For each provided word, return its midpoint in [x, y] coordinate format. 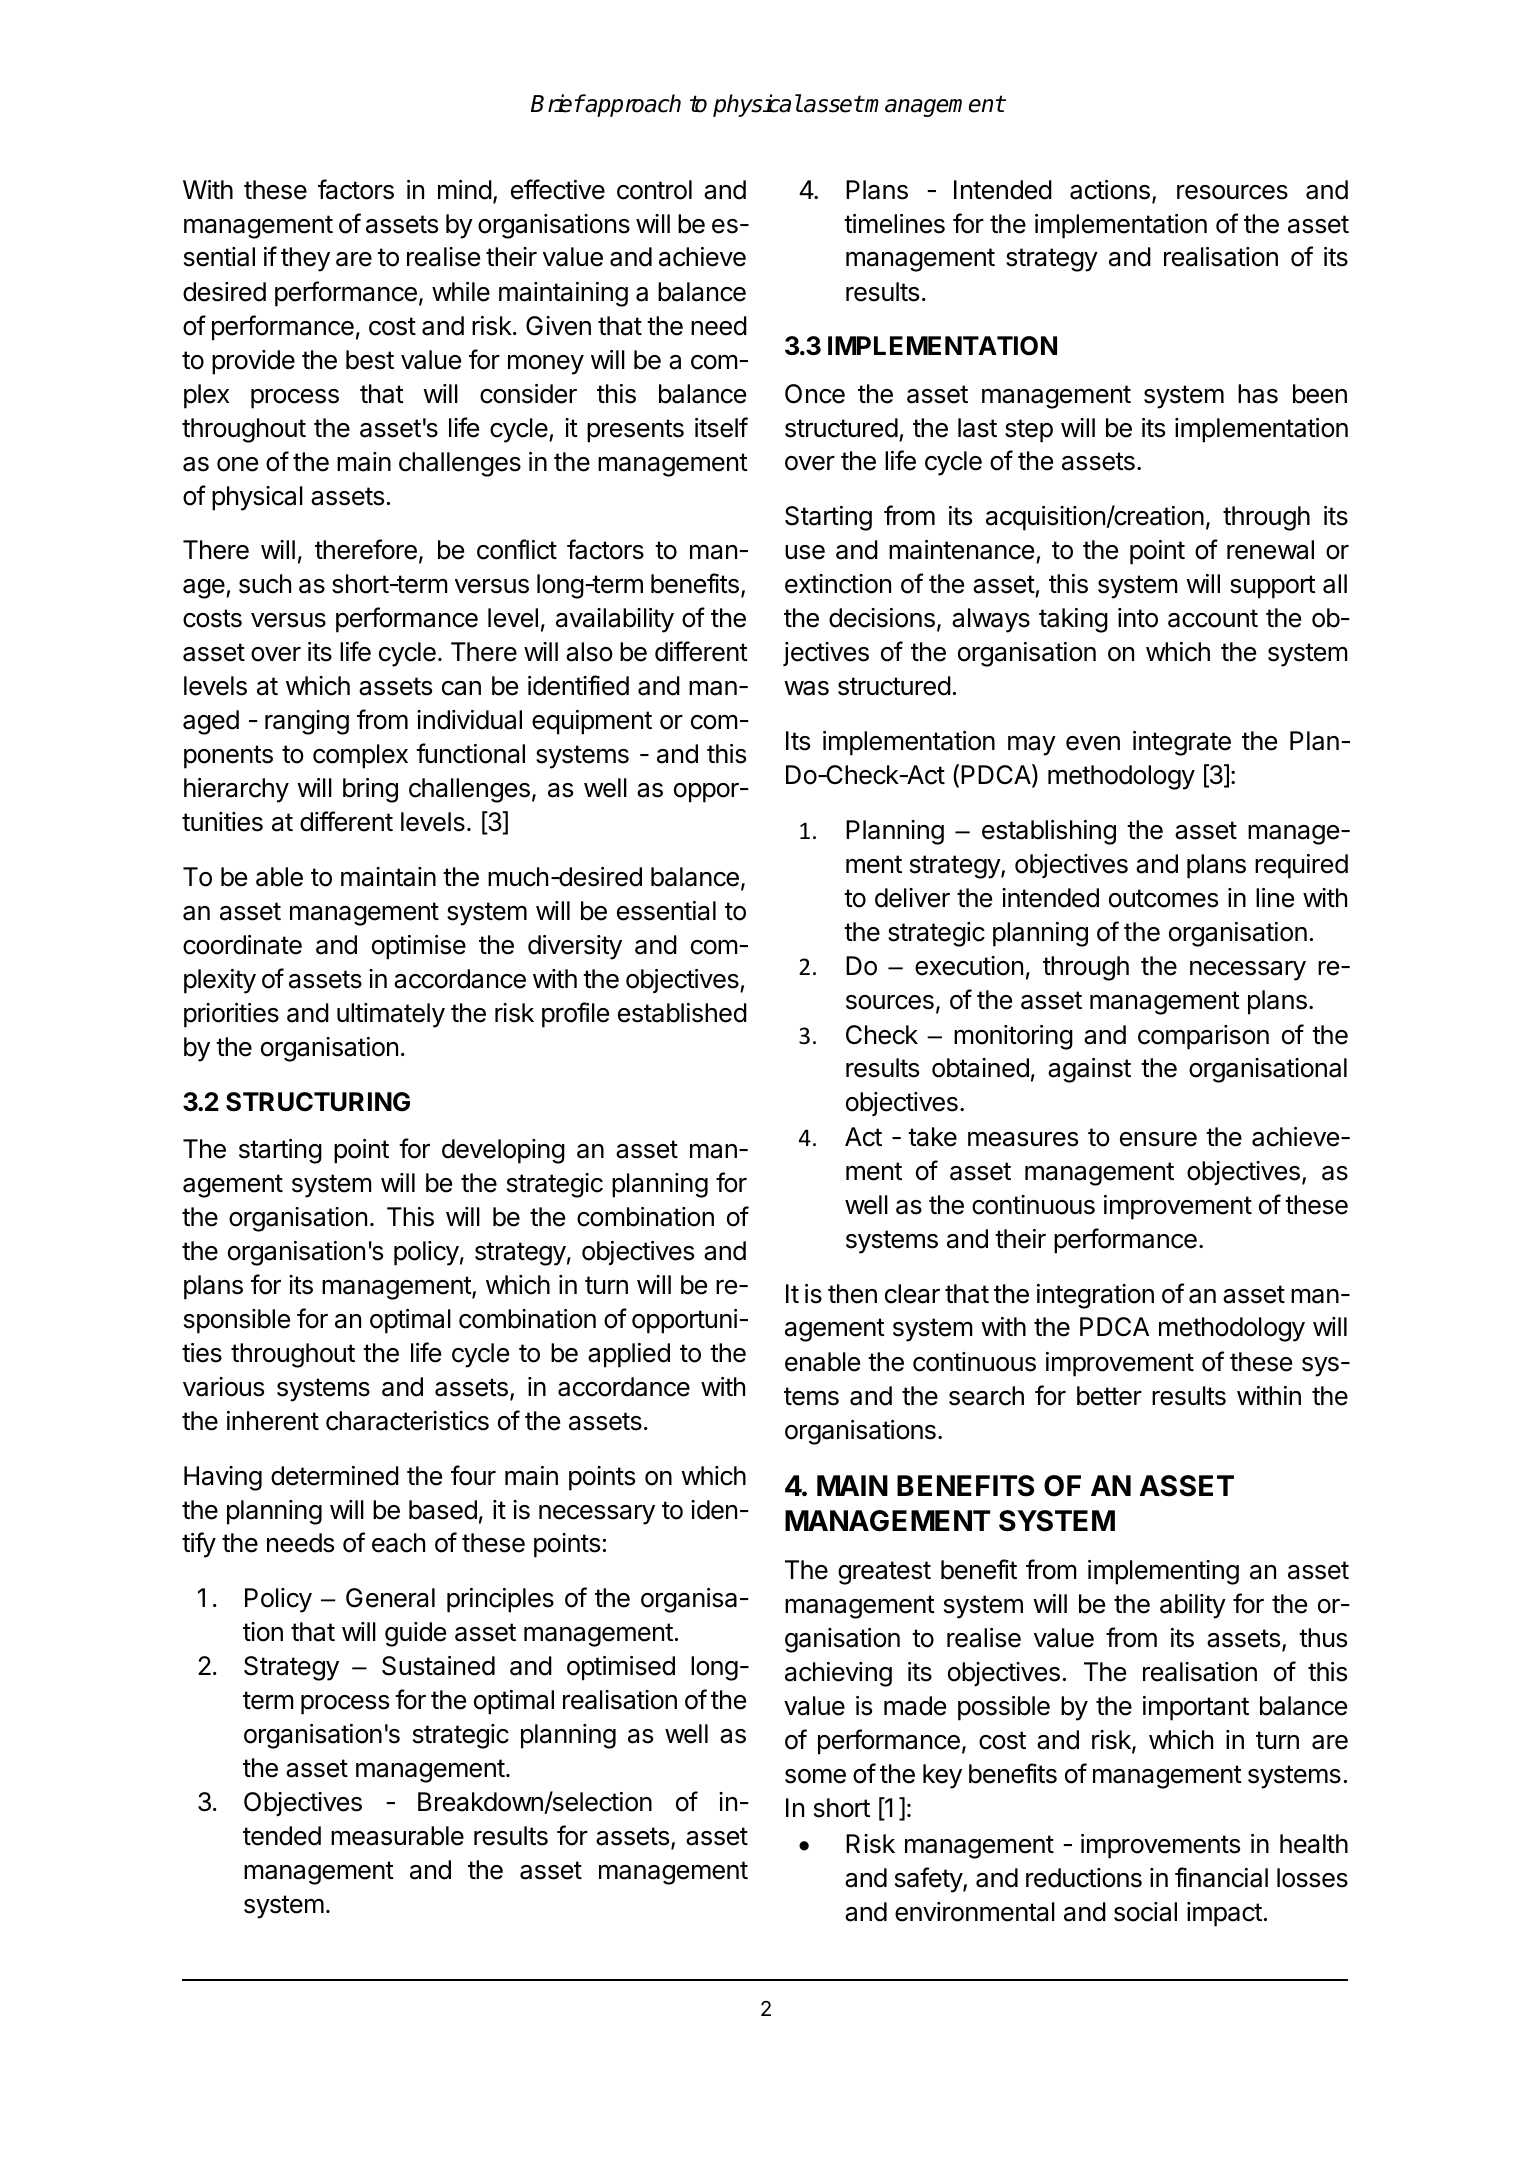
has [1258, 394]
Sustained [438, 1666]
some [815, 1776]
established [682, 1013]
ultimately [391, 1015]
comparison [1203, 1037]
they [305, 259]
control [654, 190]
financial [1221, 1877]
